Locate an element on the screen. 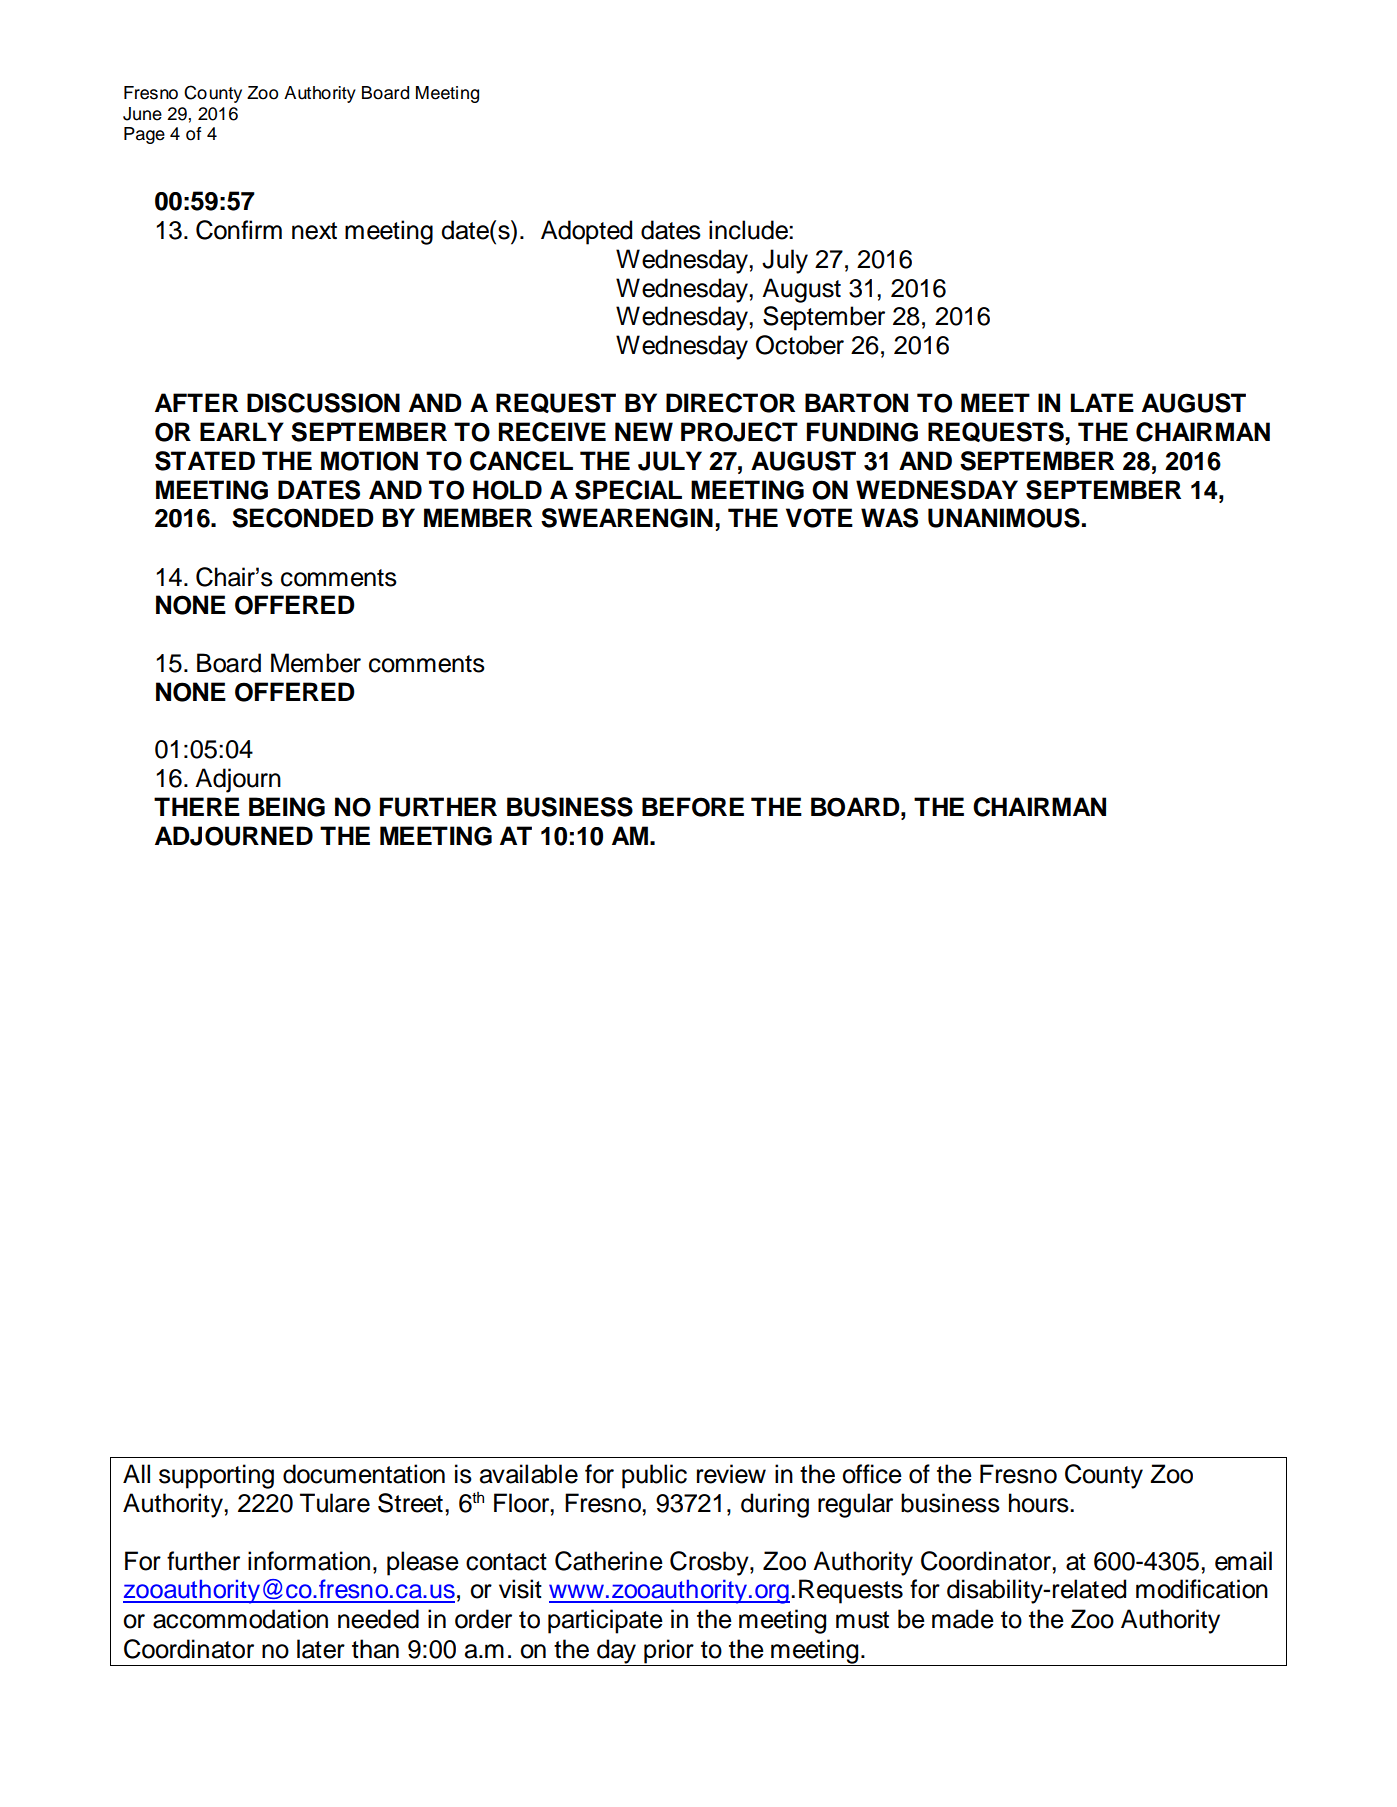 The height and width of the screenshot is (1807, 1397). Confirm is located at coordinates (239, 230).
